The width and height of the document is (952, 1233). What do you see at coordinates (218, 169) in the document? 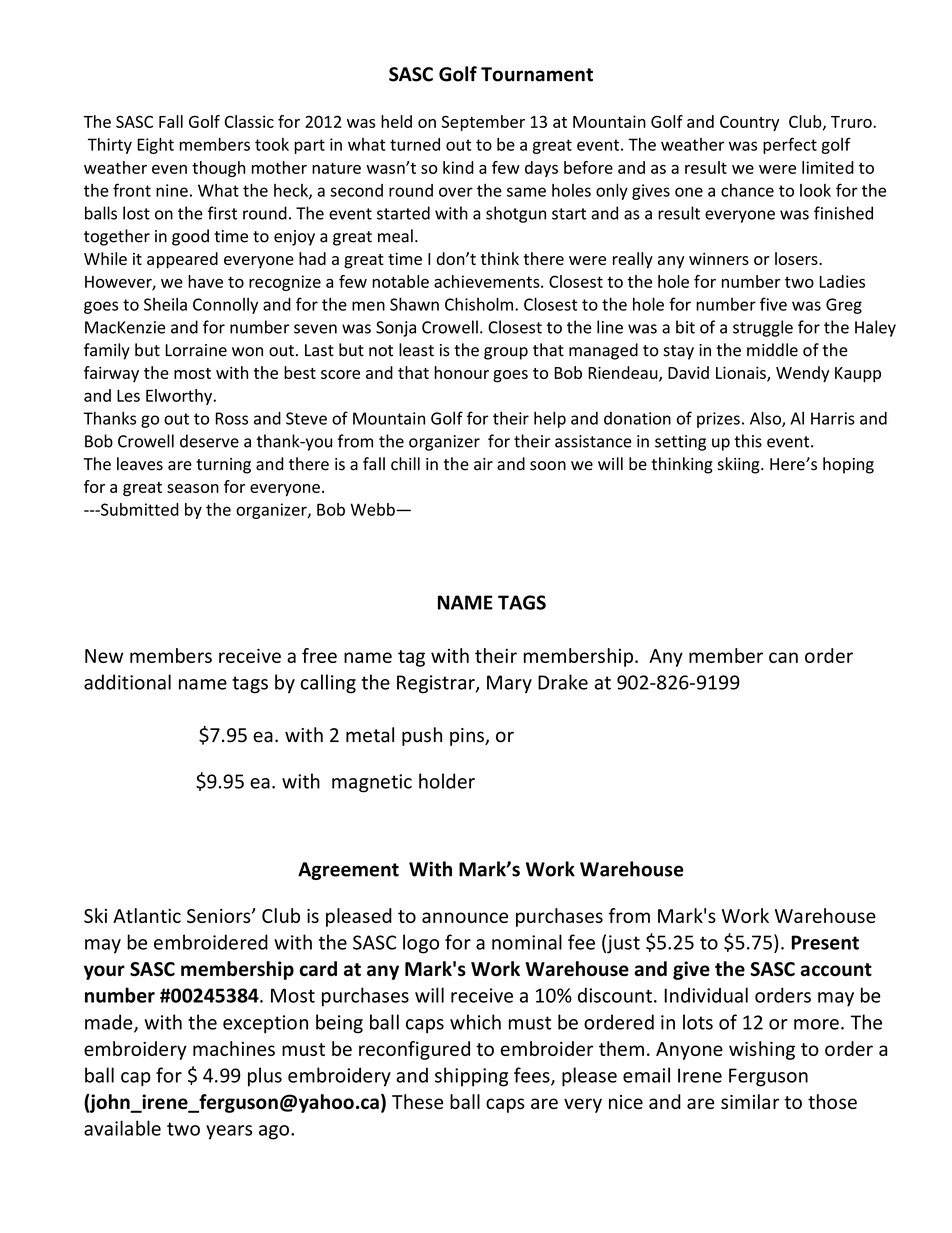
I see `though` at bounding box center [218, 169].
